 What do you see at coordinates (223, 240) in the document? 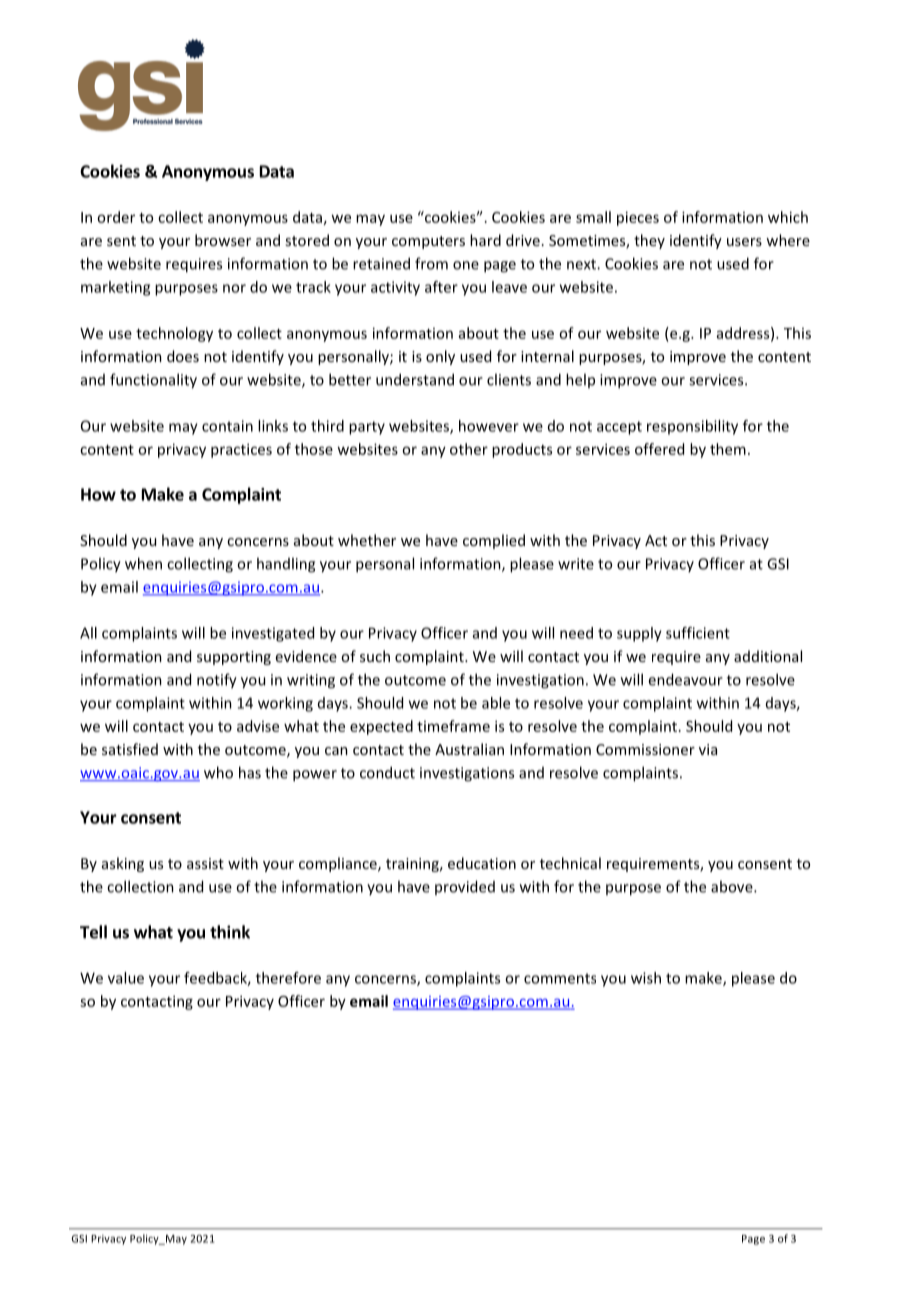
I see `browser` at bounding box center [223, 240].
